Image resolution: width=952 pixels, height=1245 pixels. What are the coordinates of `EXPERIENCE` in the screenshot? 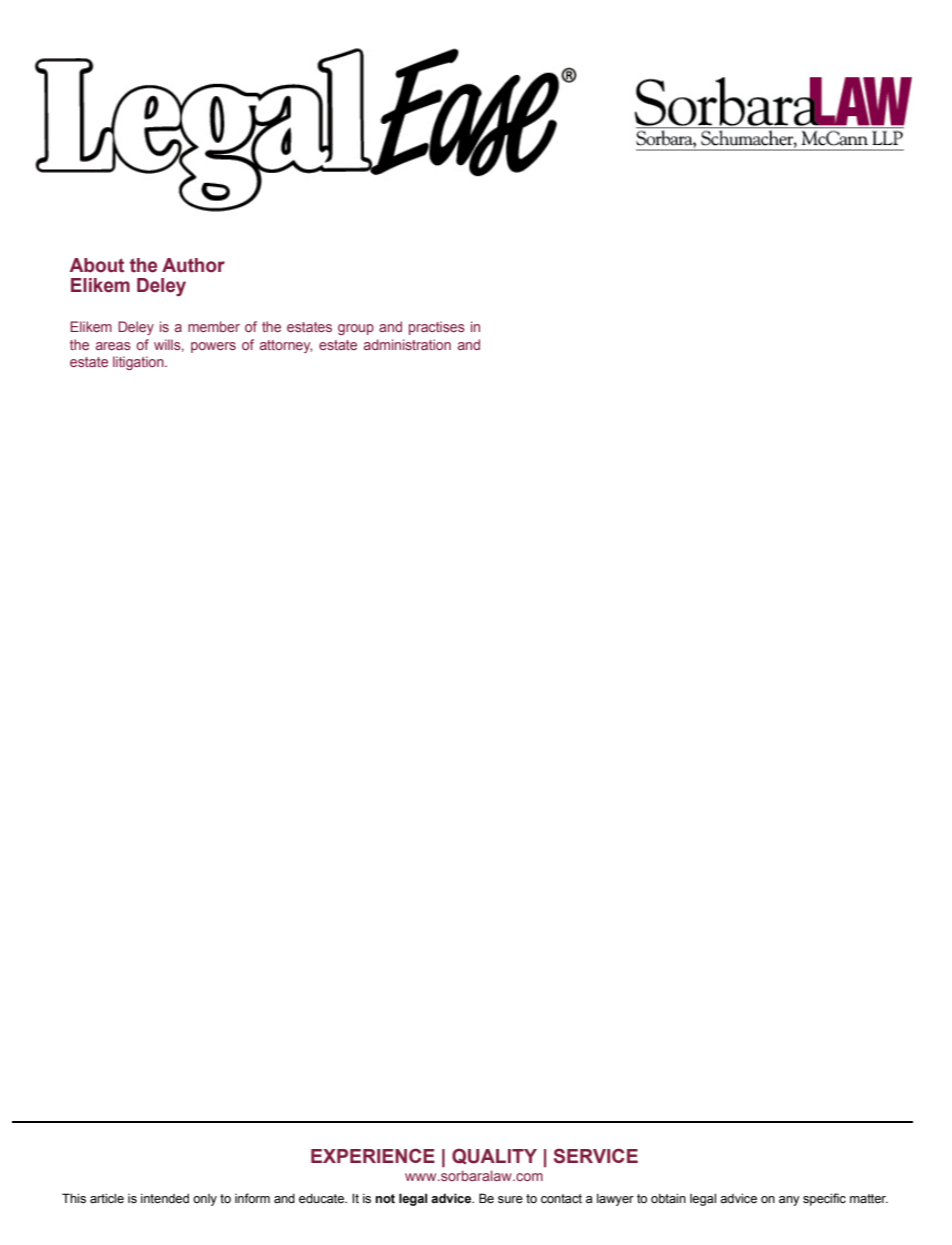 It's located at (373, 1155).
